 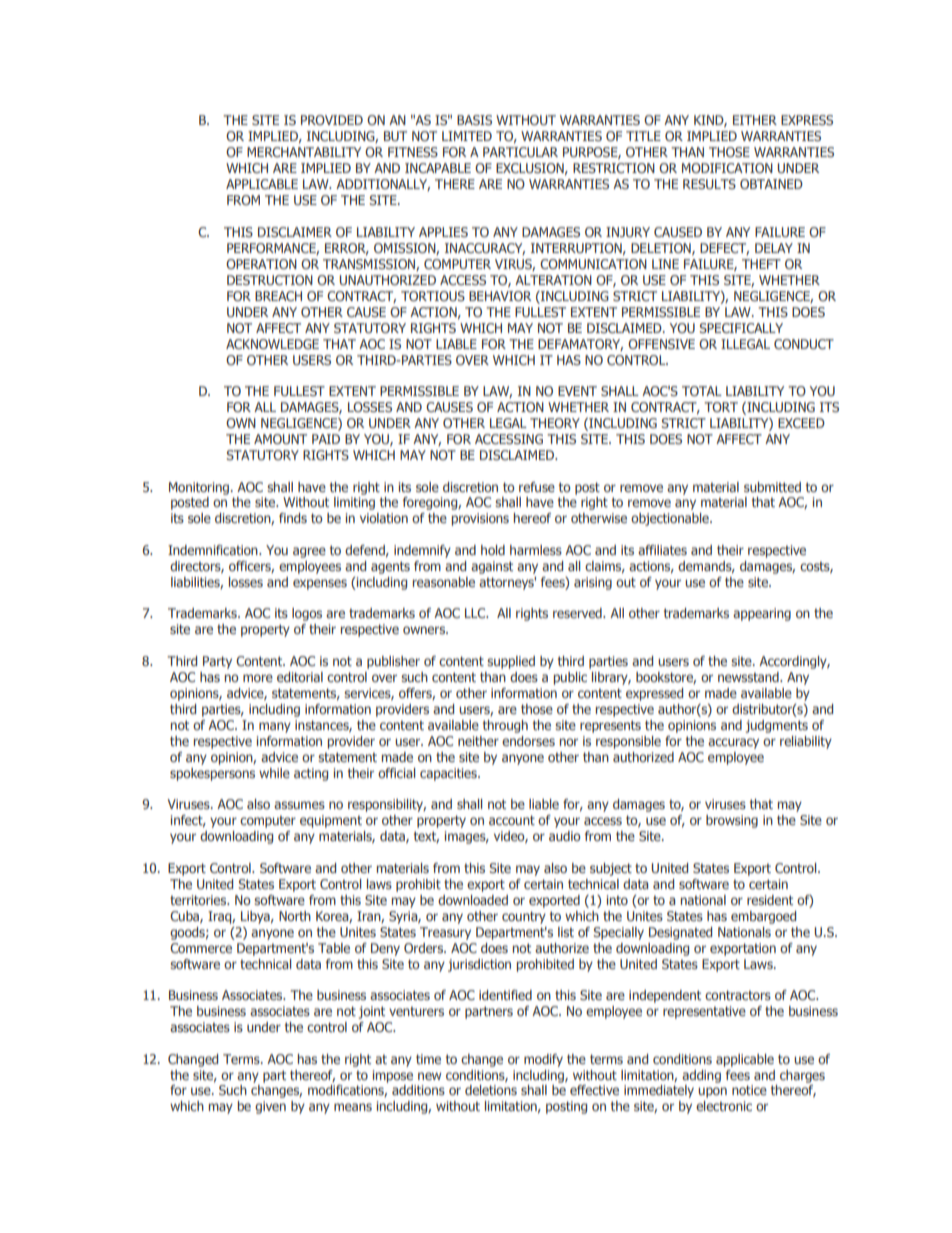 What do you see at coordinates (709, 184) in the screenshot?
I see `RESULTS` at bounding box center [709, 184].
